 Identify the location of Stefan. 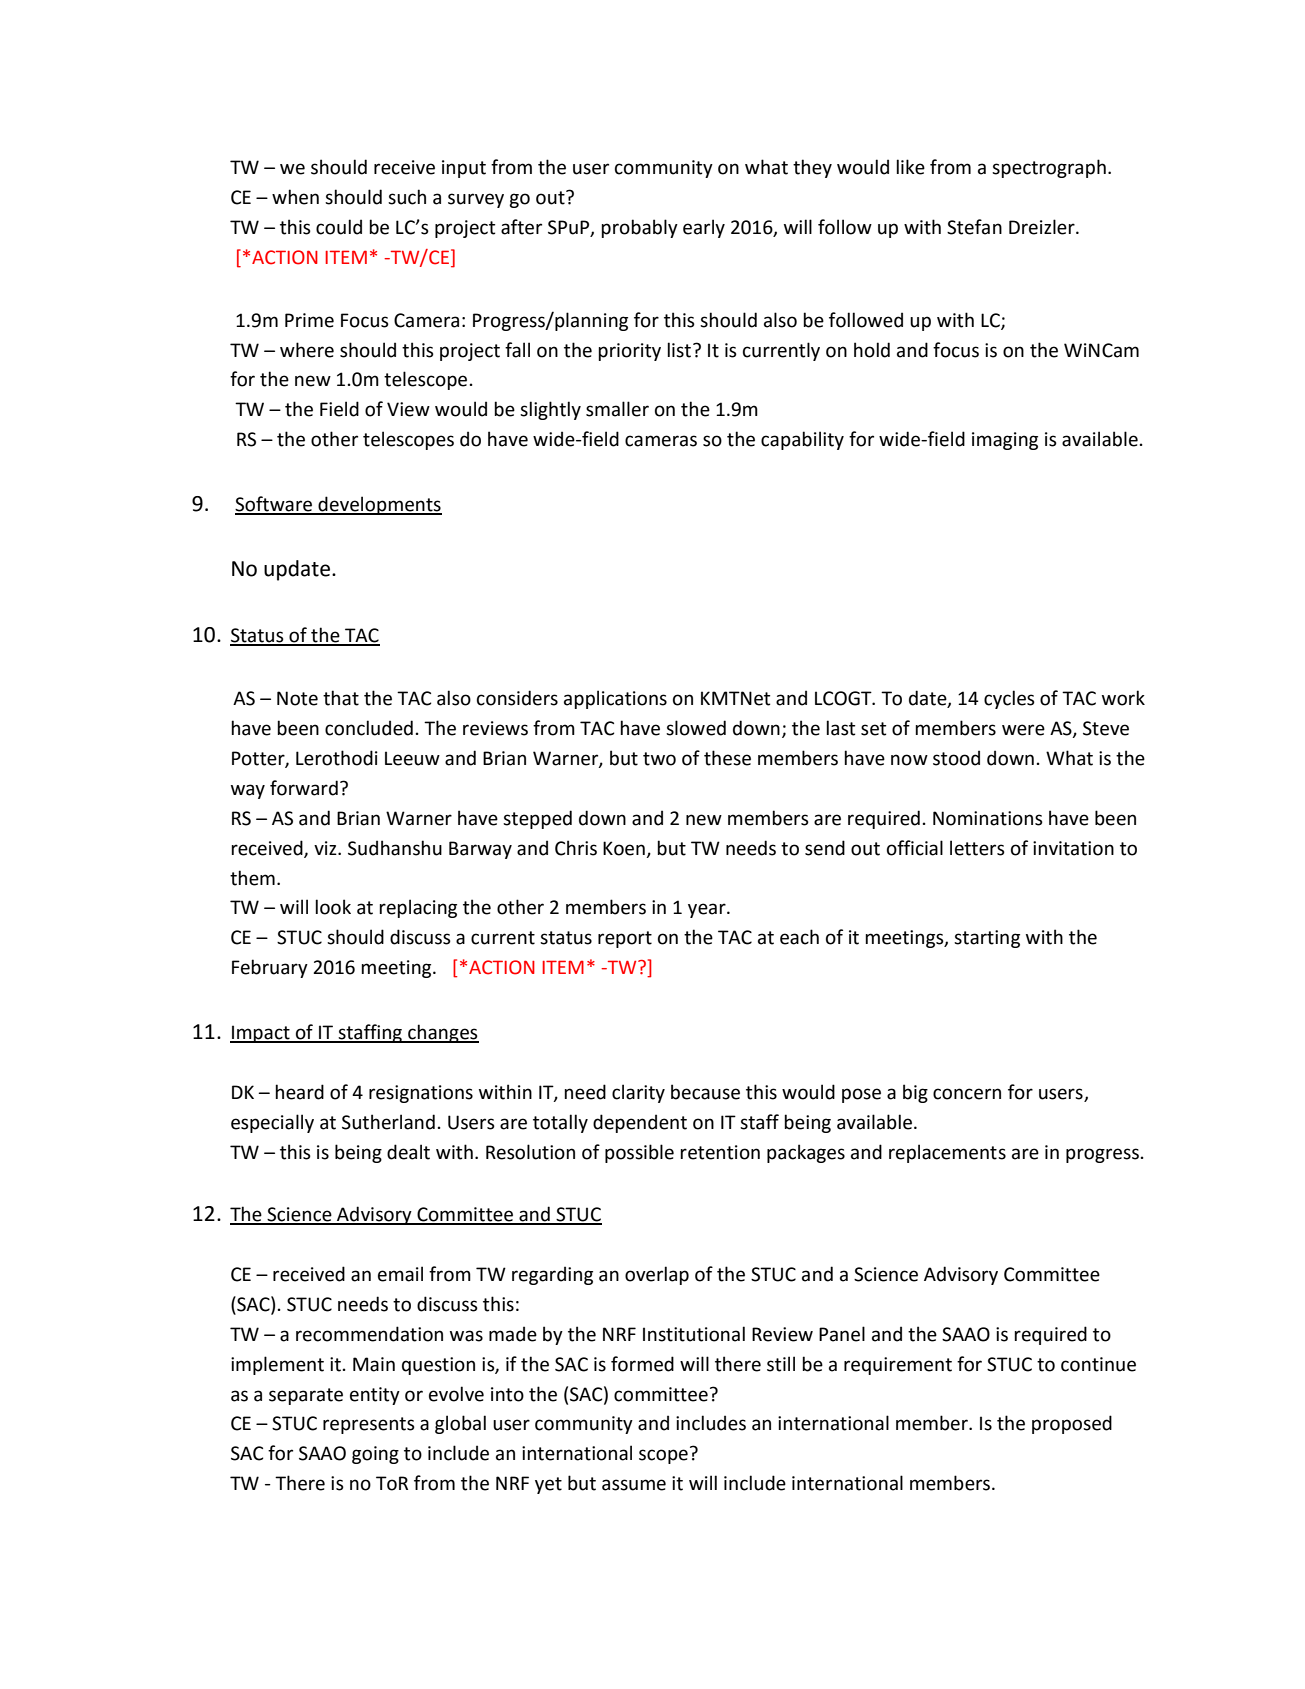
(974, 227).
